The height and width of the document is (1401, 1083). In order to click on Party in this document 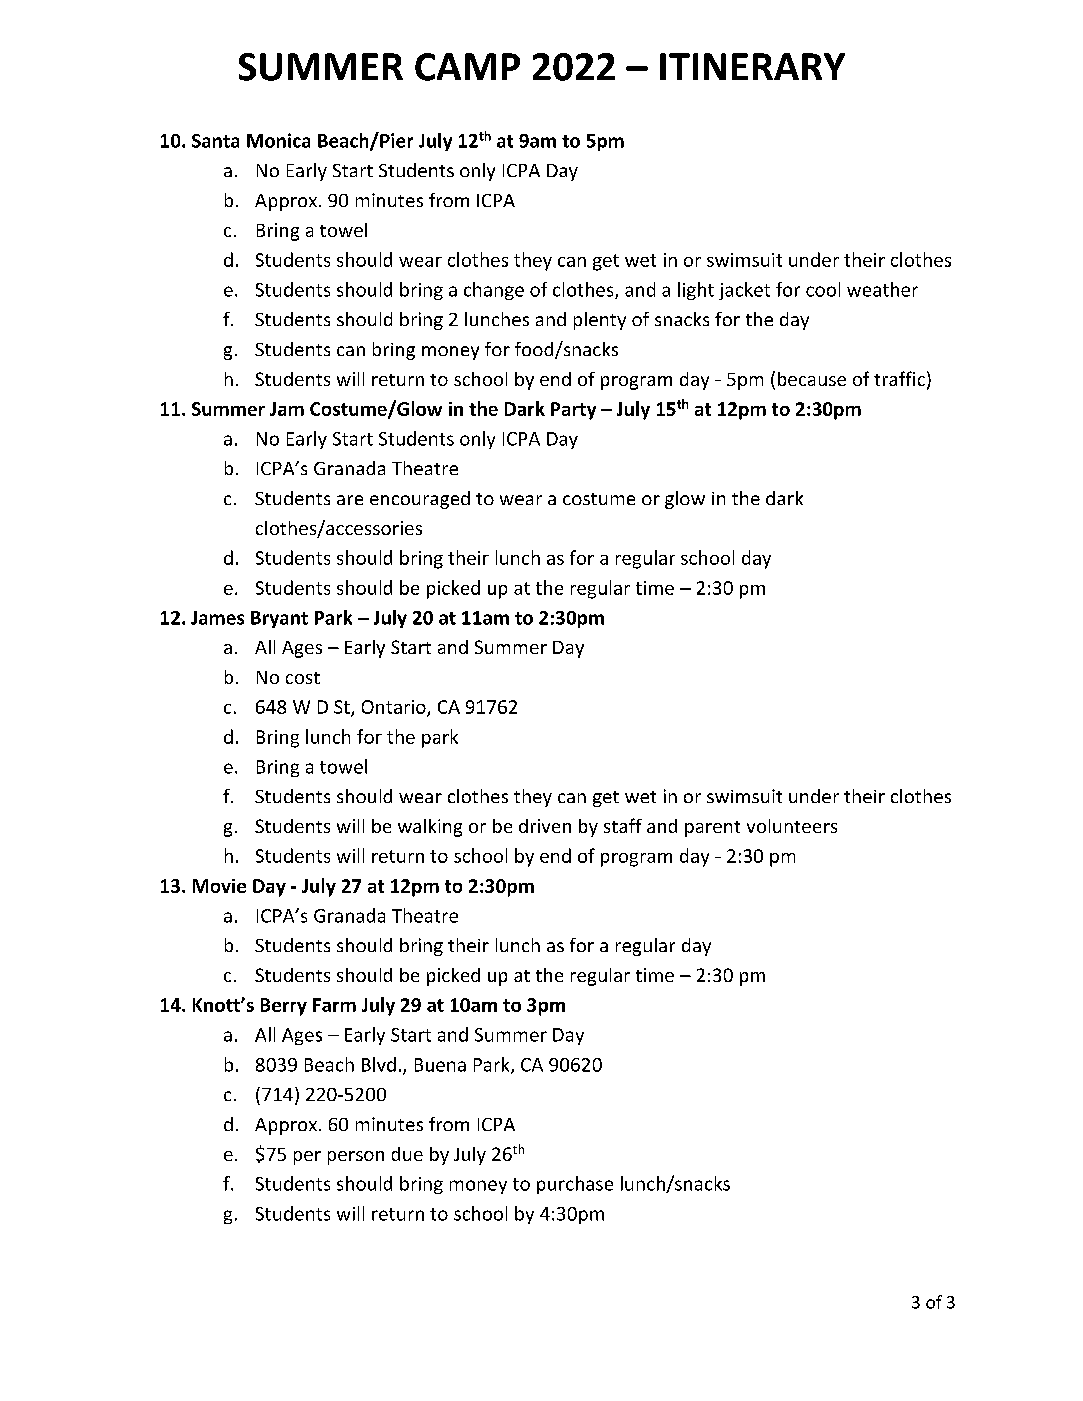, I will do `click(573, 411)`.
